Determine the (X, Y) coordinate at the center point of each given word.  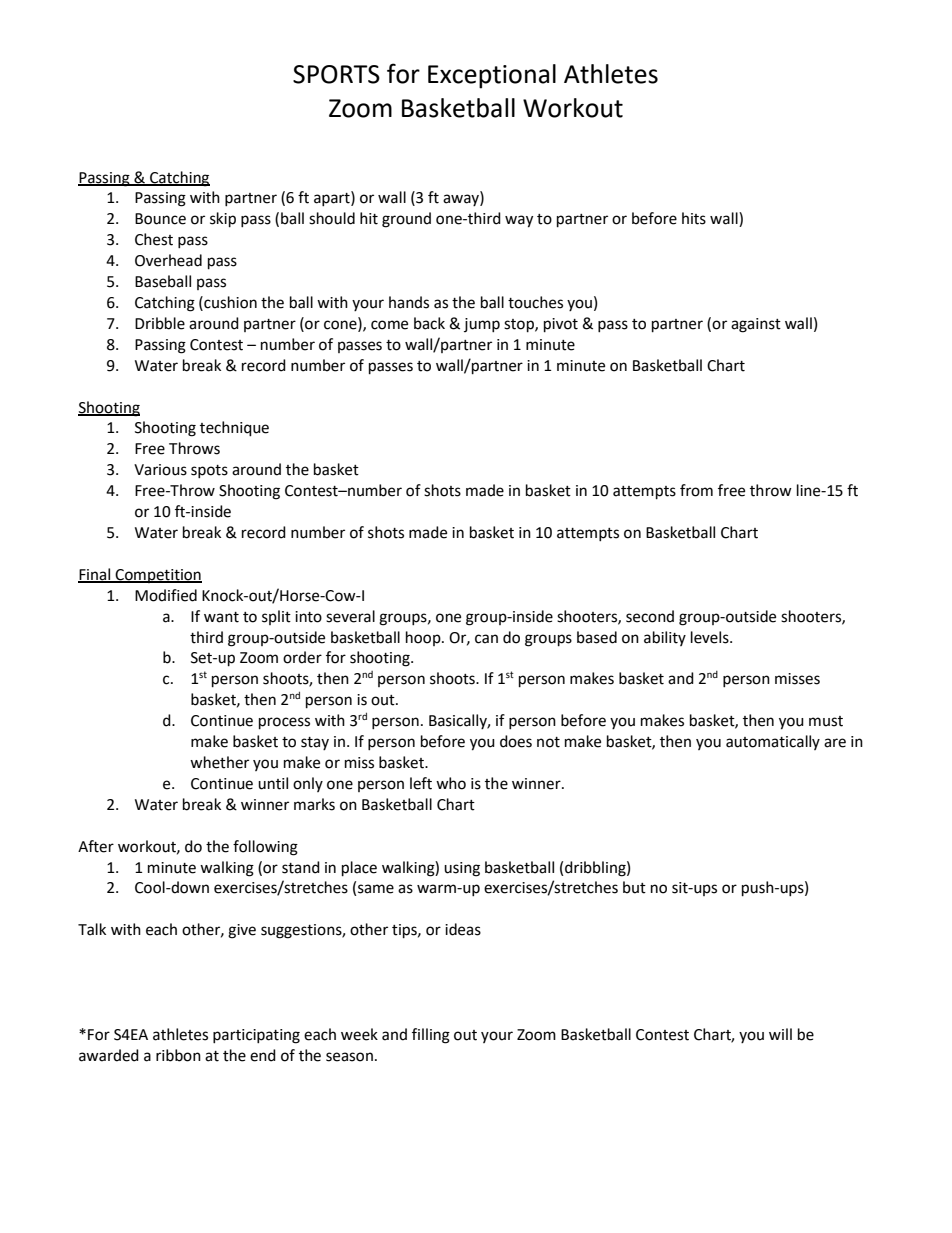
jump (482, 325)
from (696, 490)
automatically (773, 742)
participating (256, 1036)
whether (219, 762)
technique (234, 429)
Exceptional (492, 76)
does (516, 741)
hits (694, 218)
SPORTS (336, 74)
